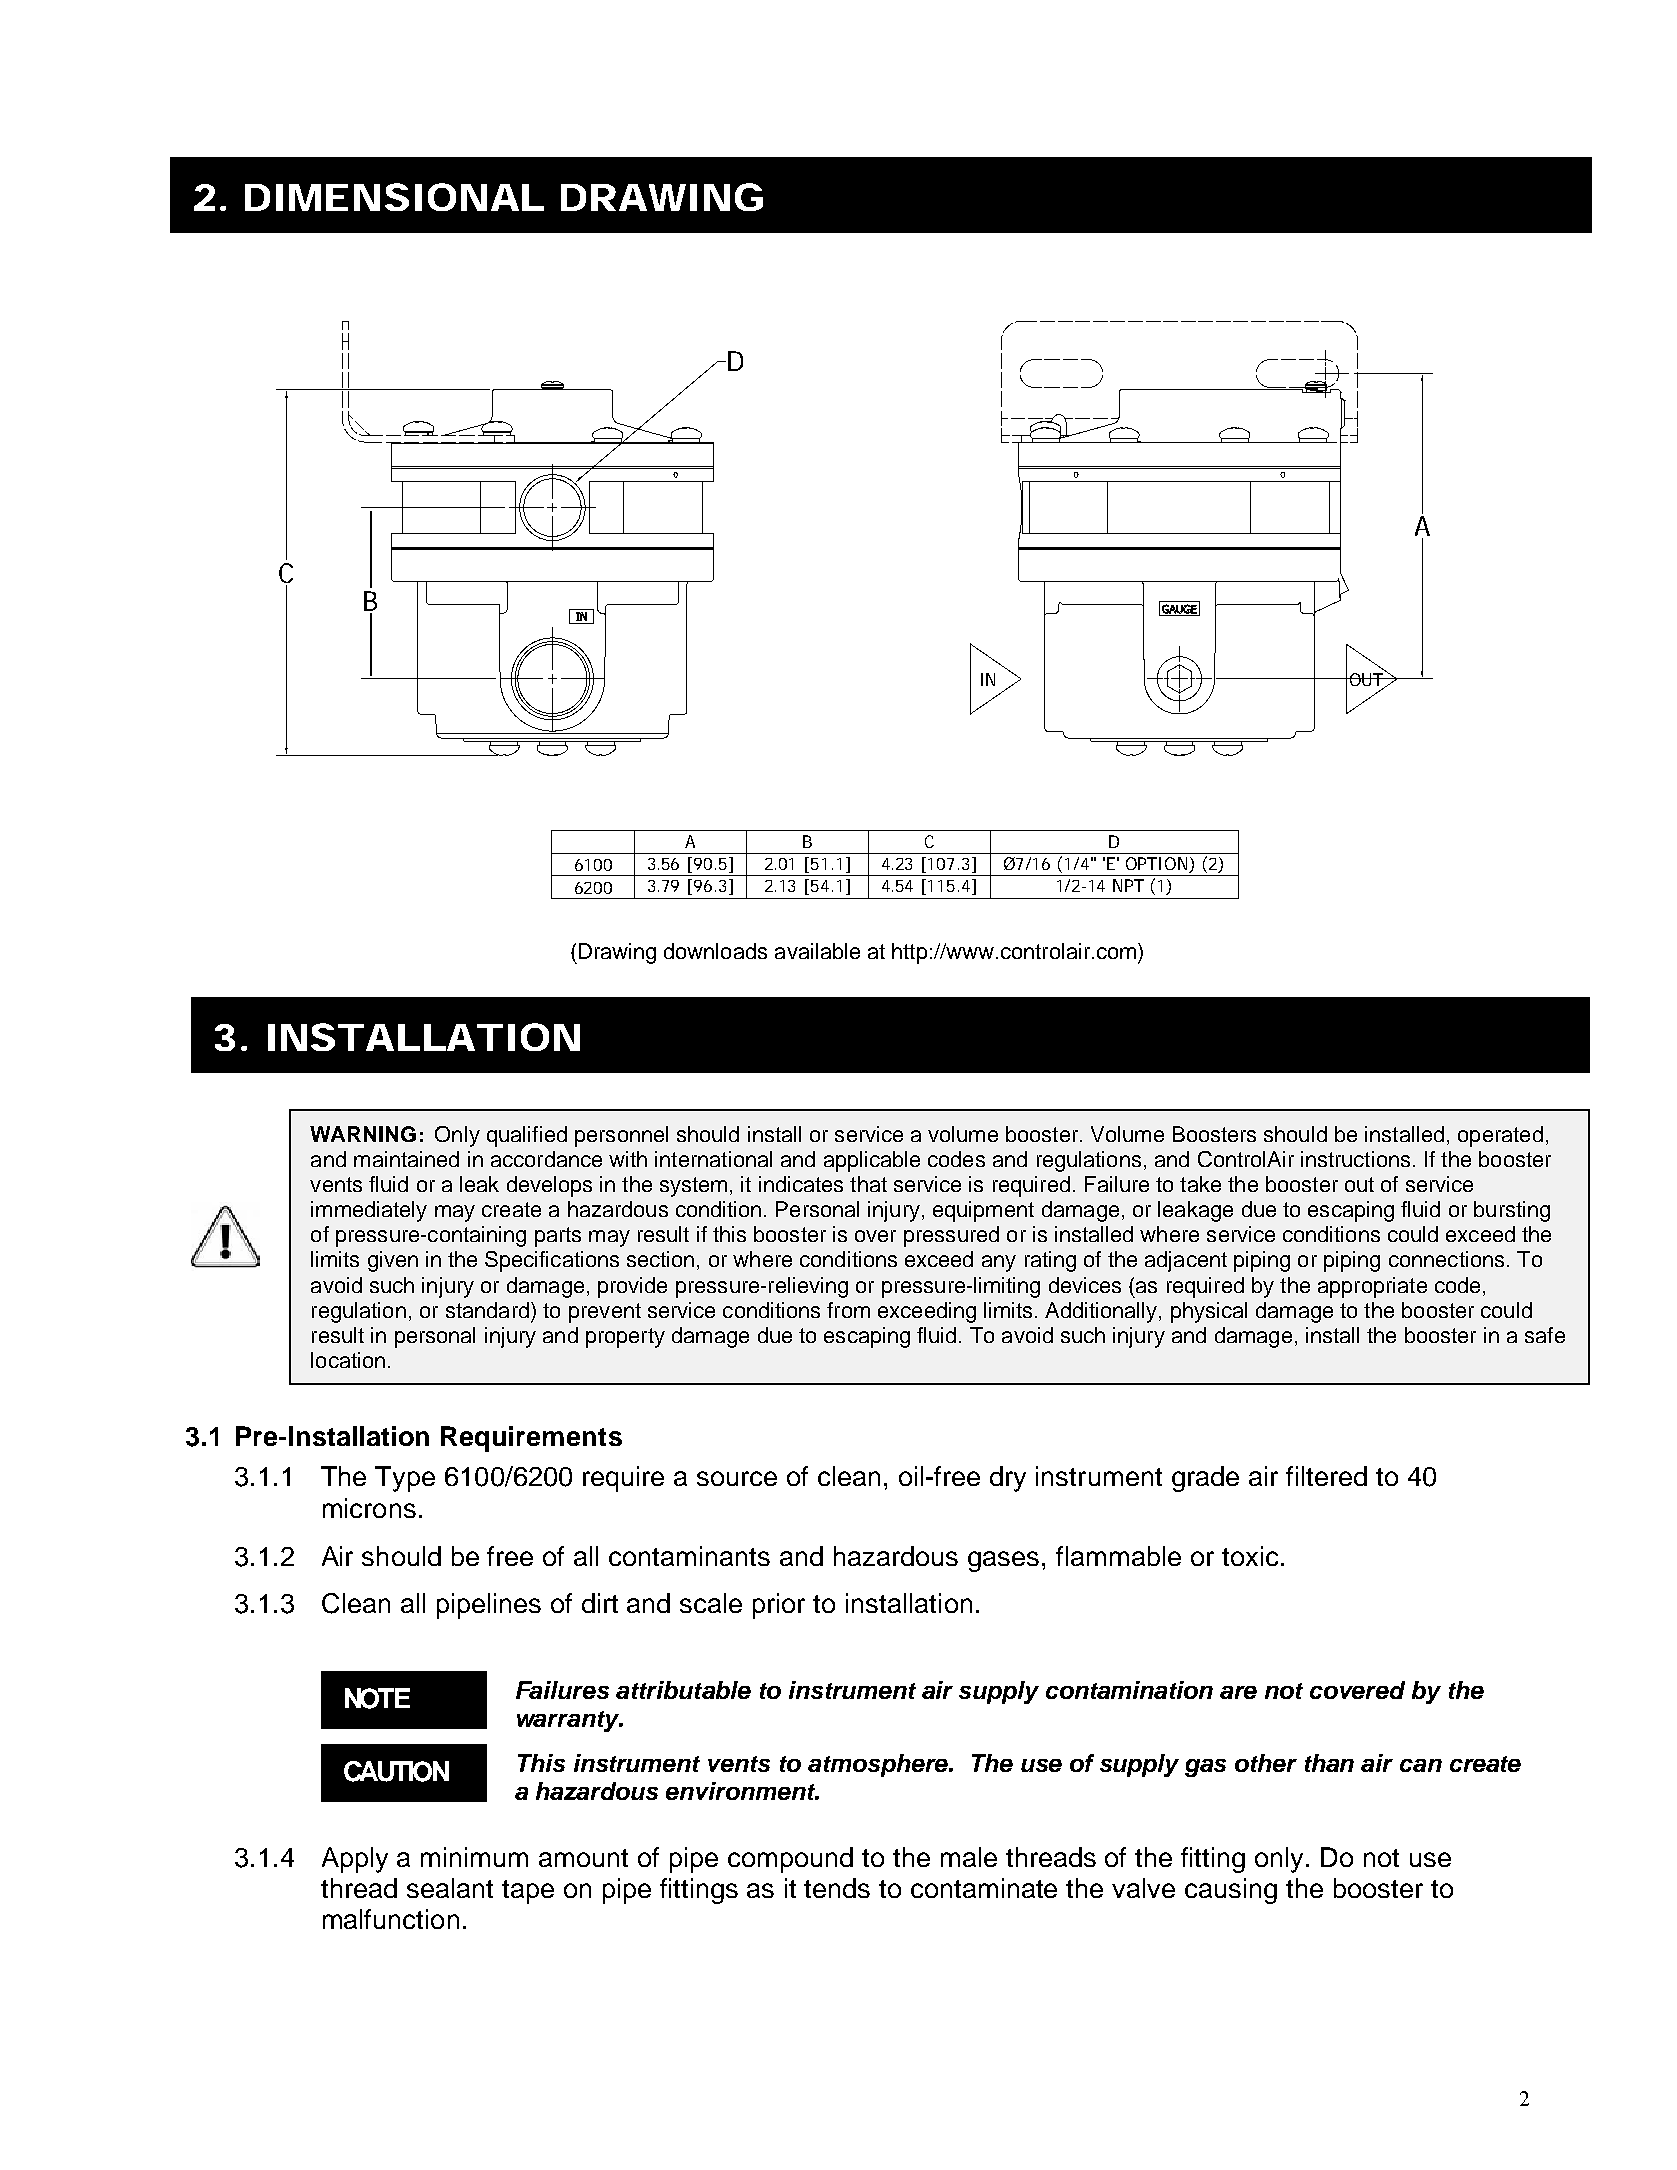 This screenshot has width=1677, height=2170. Describe the element at coordinates (558, 1237) in the screenshot. I see `parts` at that location.
